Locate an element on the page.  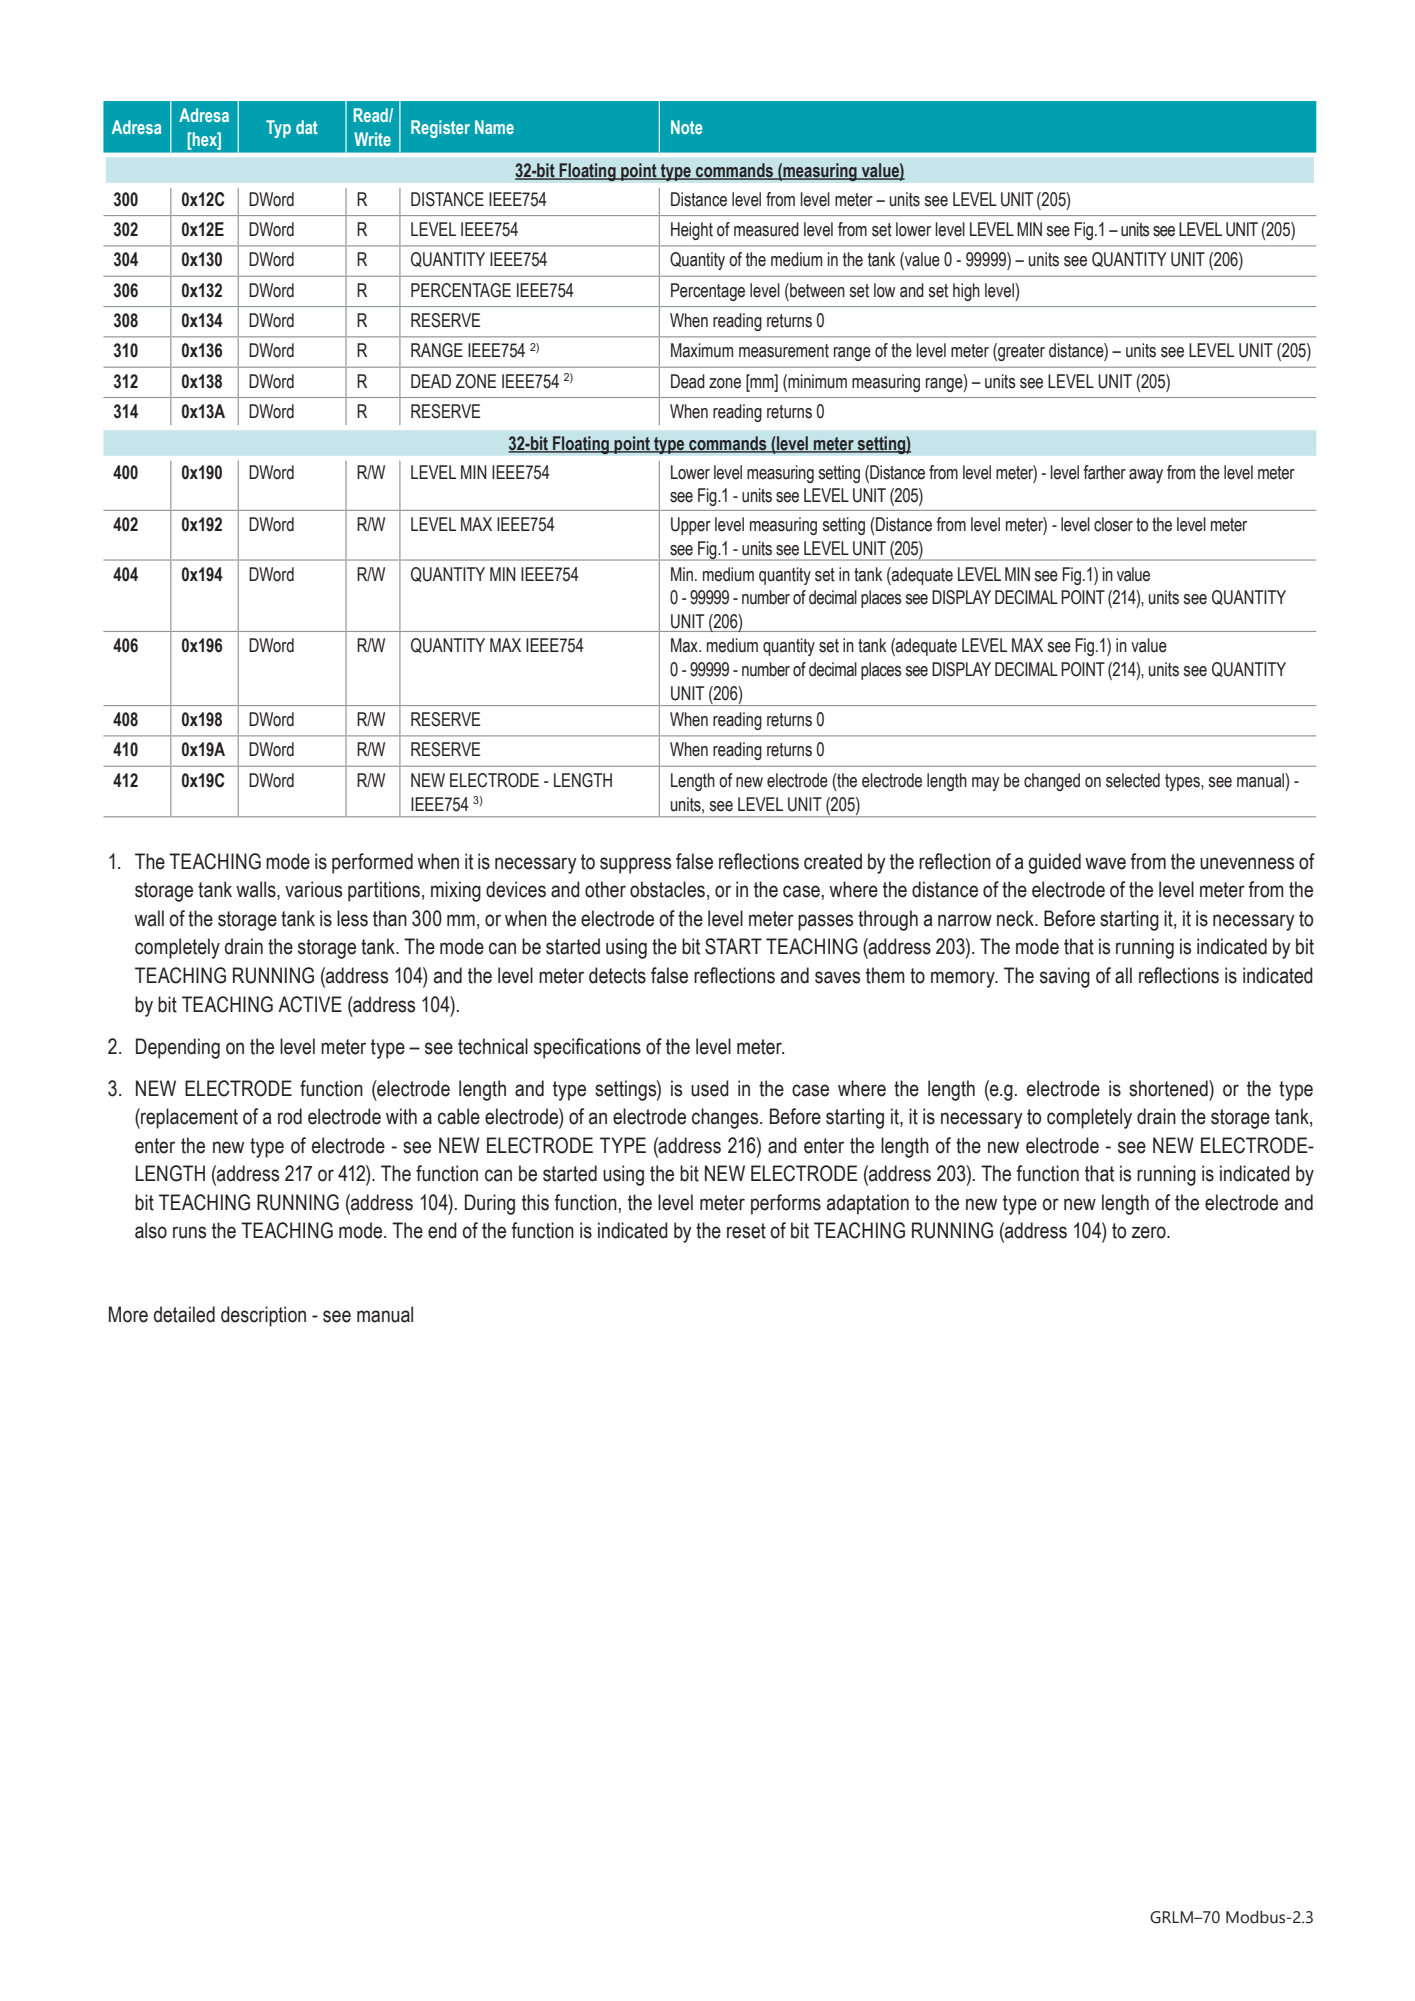
high is located at coordinates (966, 292).
